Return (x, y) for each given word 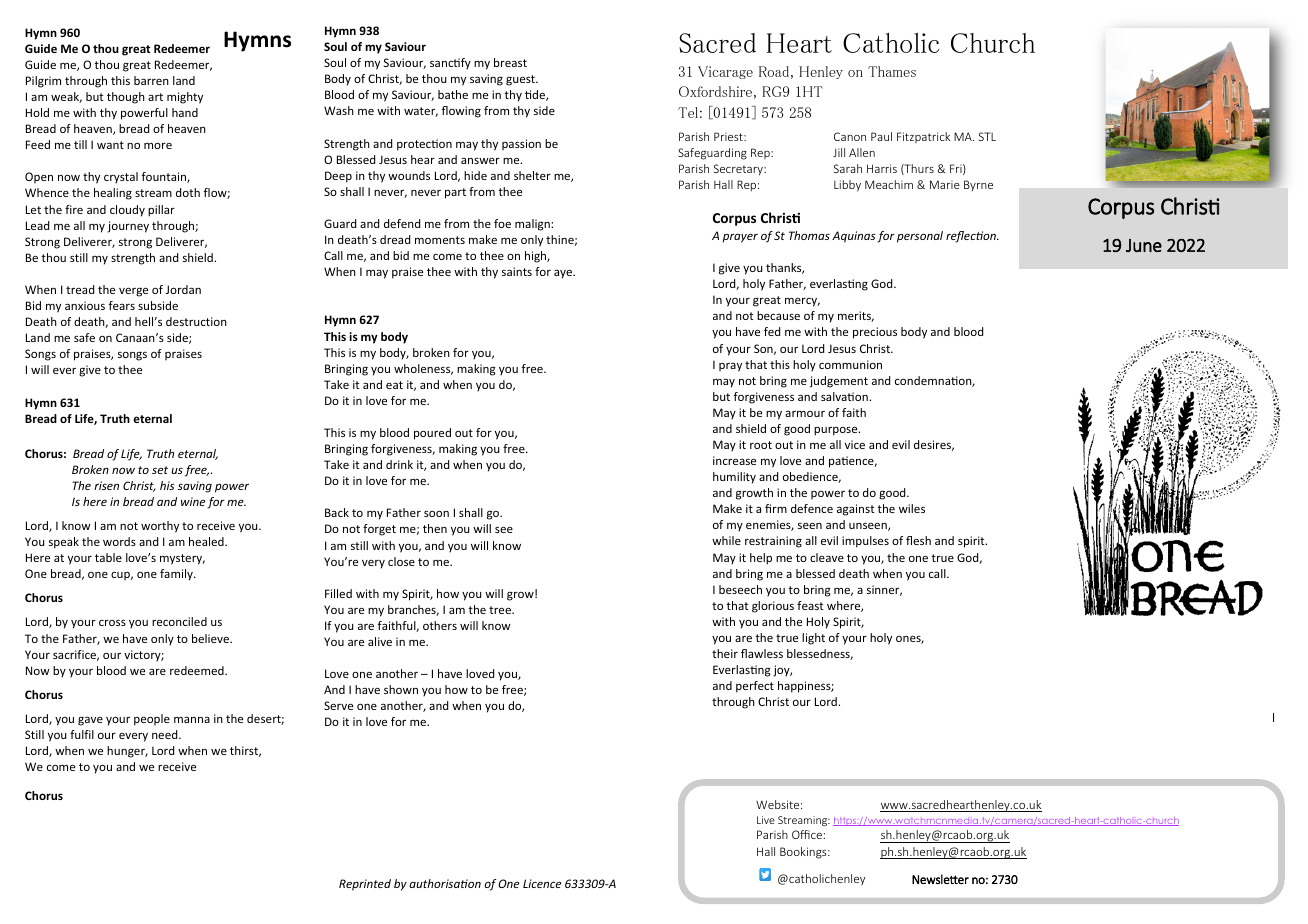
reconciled (179, 621)
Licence (542, 883)
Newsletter (940, 879)
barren (151, 80)
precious (875, 333)
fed (772, 331)
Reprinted (365, 885)
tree (501, 610)
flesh (918, 540)
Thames (892, 71)
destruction (196, 321)
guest (521, 80)
